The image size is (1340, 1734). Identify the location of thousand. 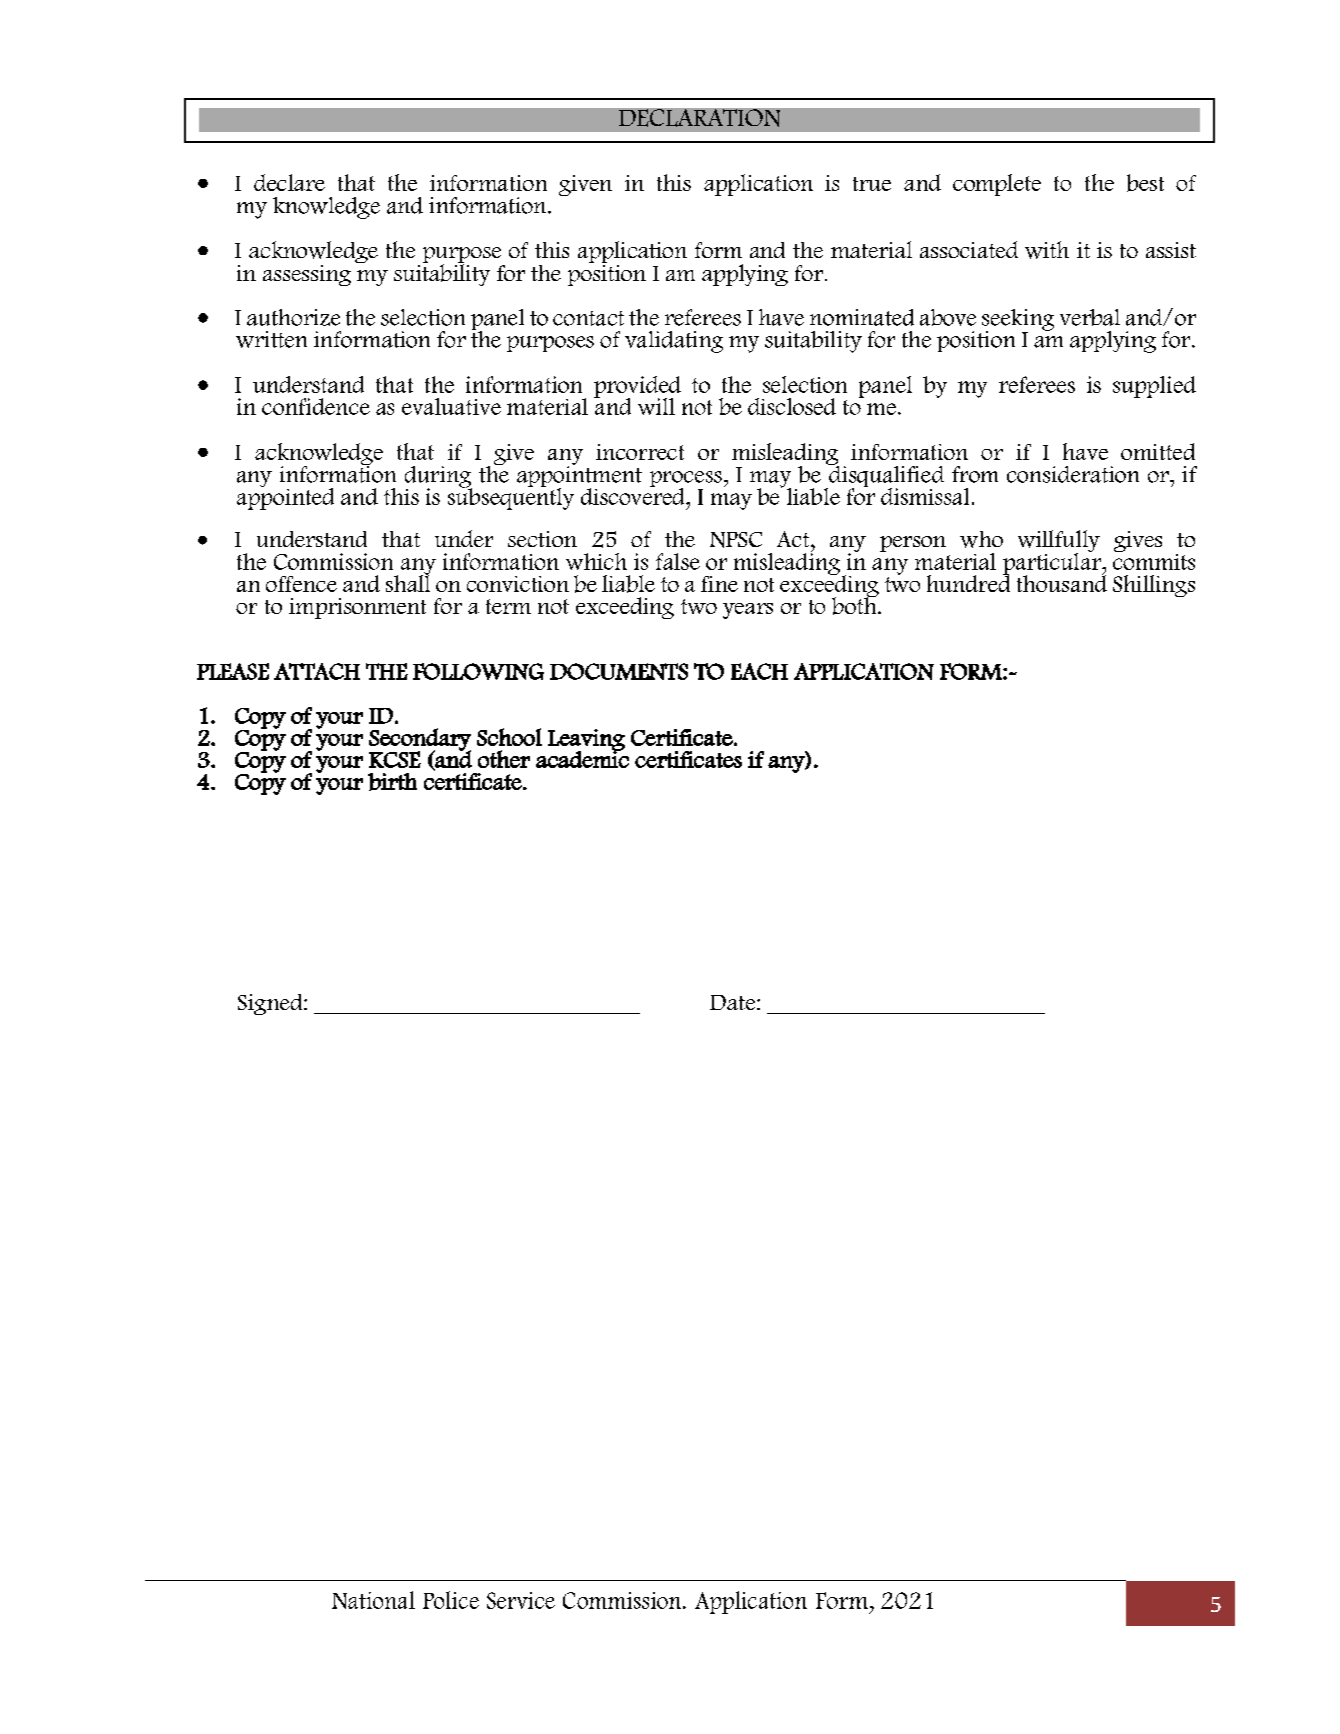
(1062, 582).
